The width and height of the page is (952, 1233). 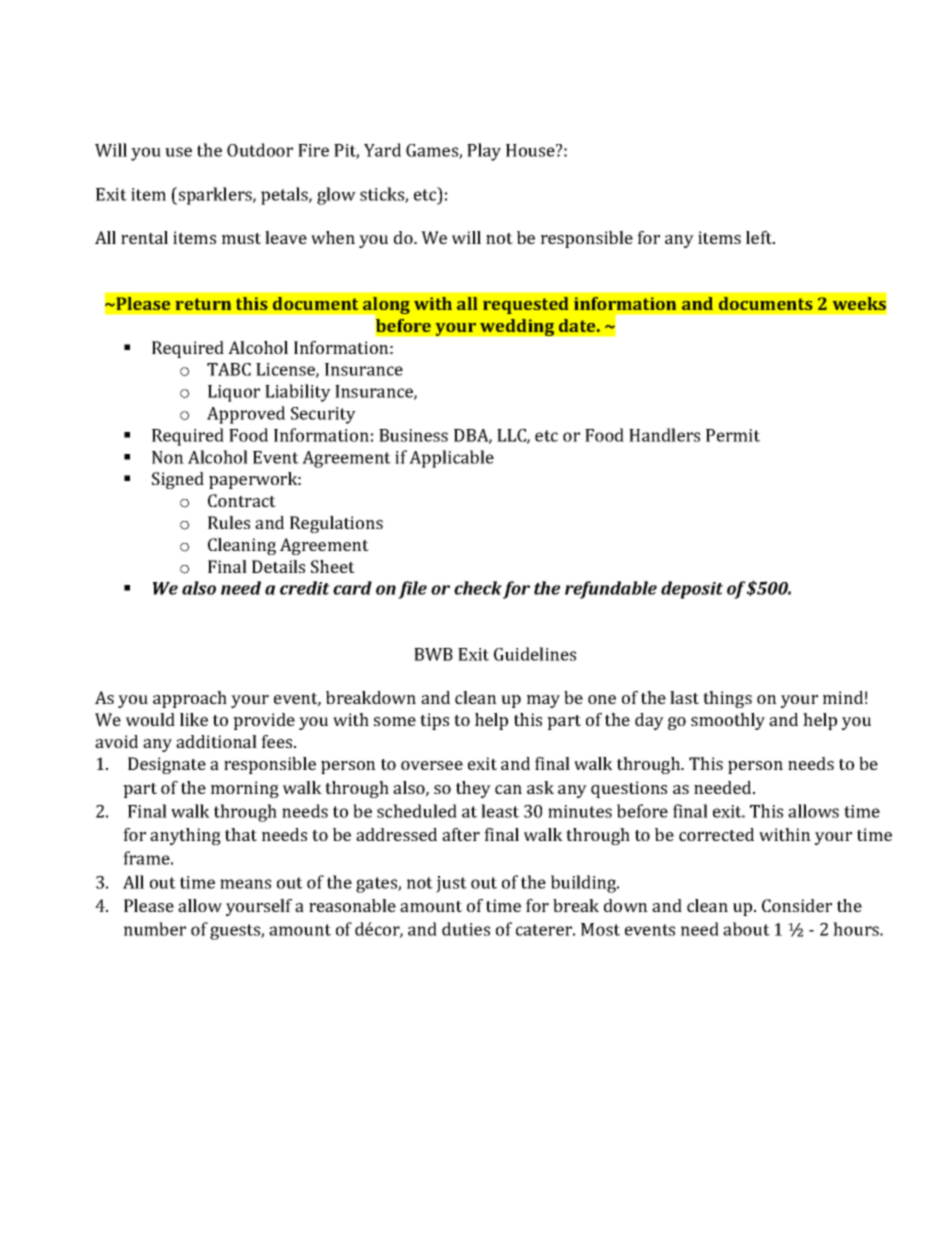 What do you see at coordinates (155, 929) in the page?
I see `number` at bounding box center [155, 929].
